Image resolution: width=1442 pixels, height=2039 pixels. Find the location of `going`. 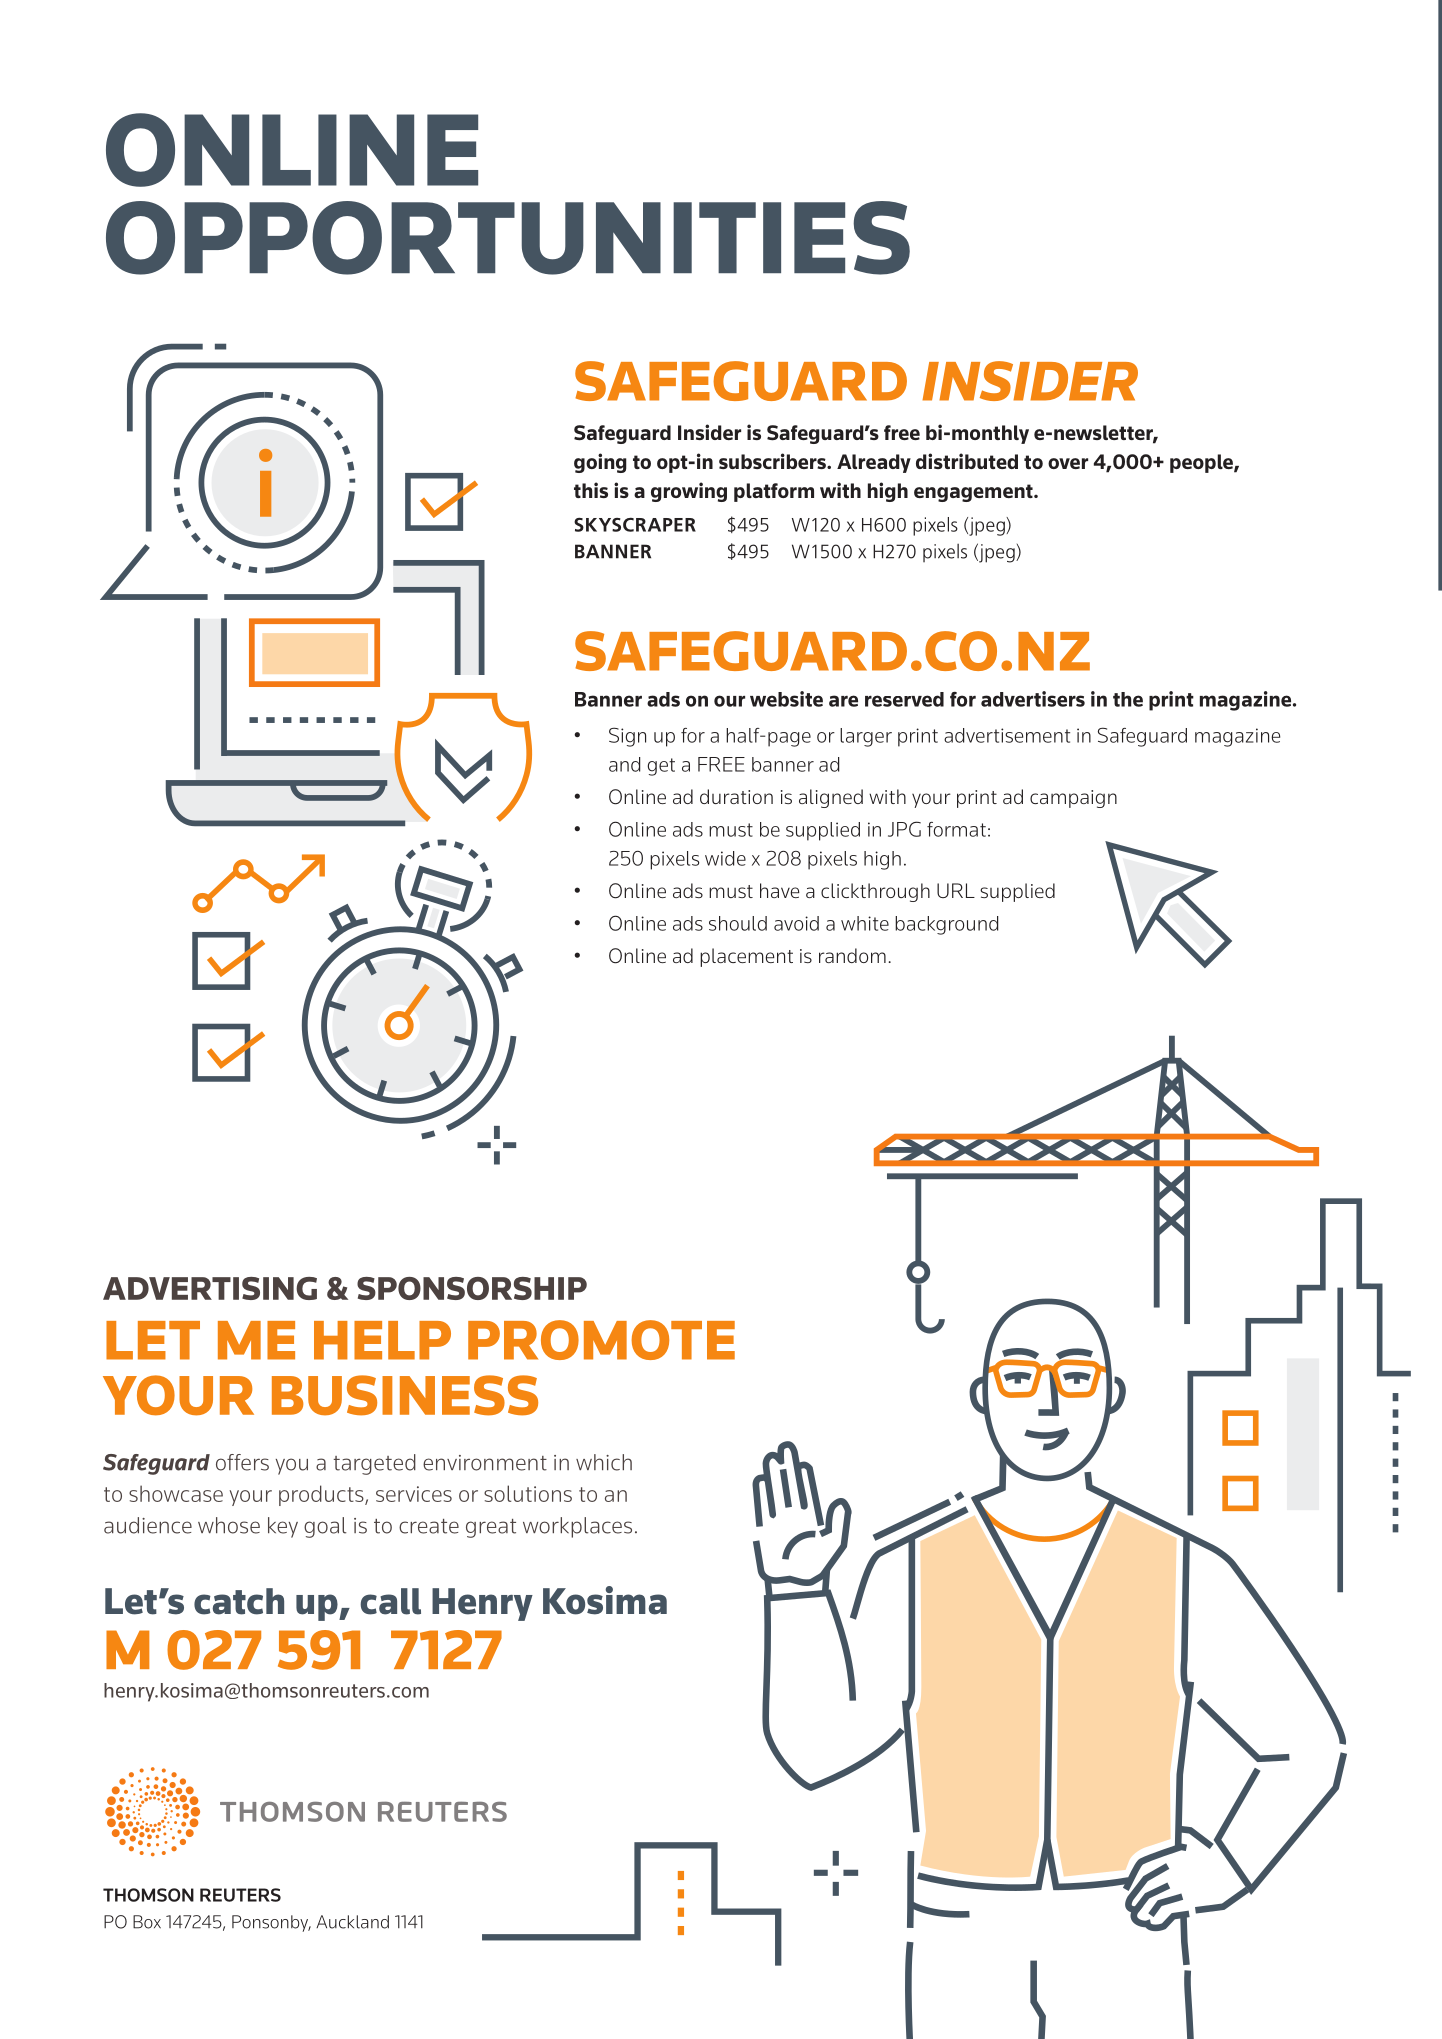

going is located at coordinates (600, 463).
